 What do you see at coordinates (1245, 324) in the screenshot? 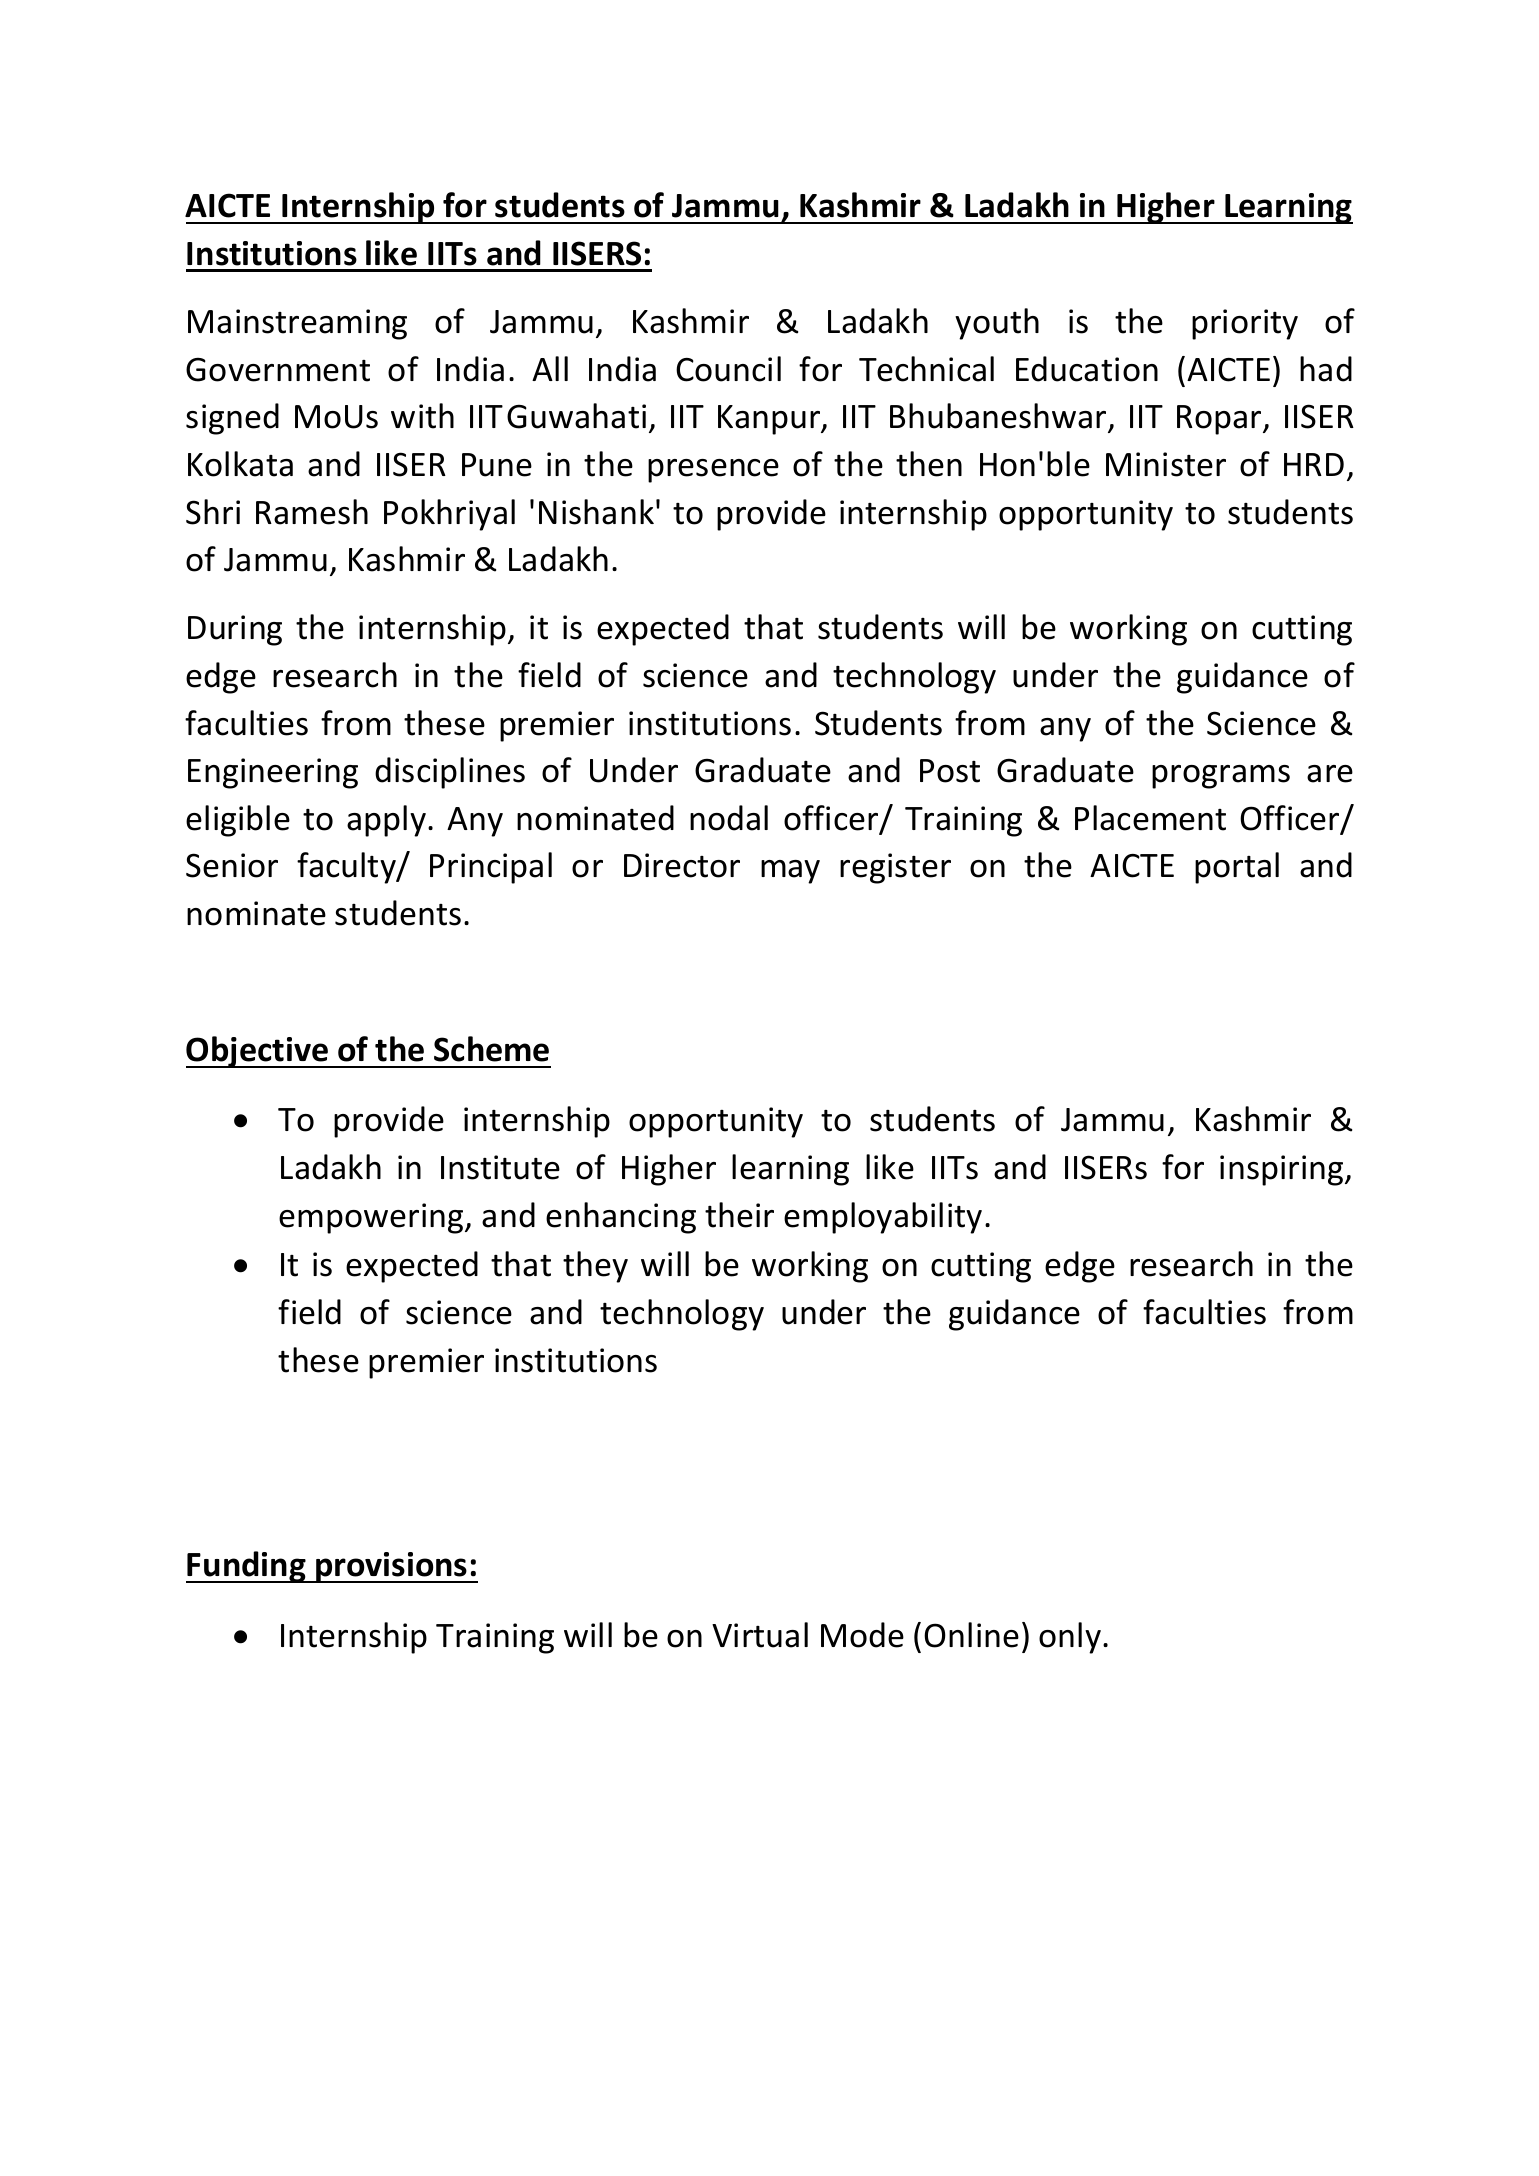
I see `priority` at bounding box center [1245, 324].
